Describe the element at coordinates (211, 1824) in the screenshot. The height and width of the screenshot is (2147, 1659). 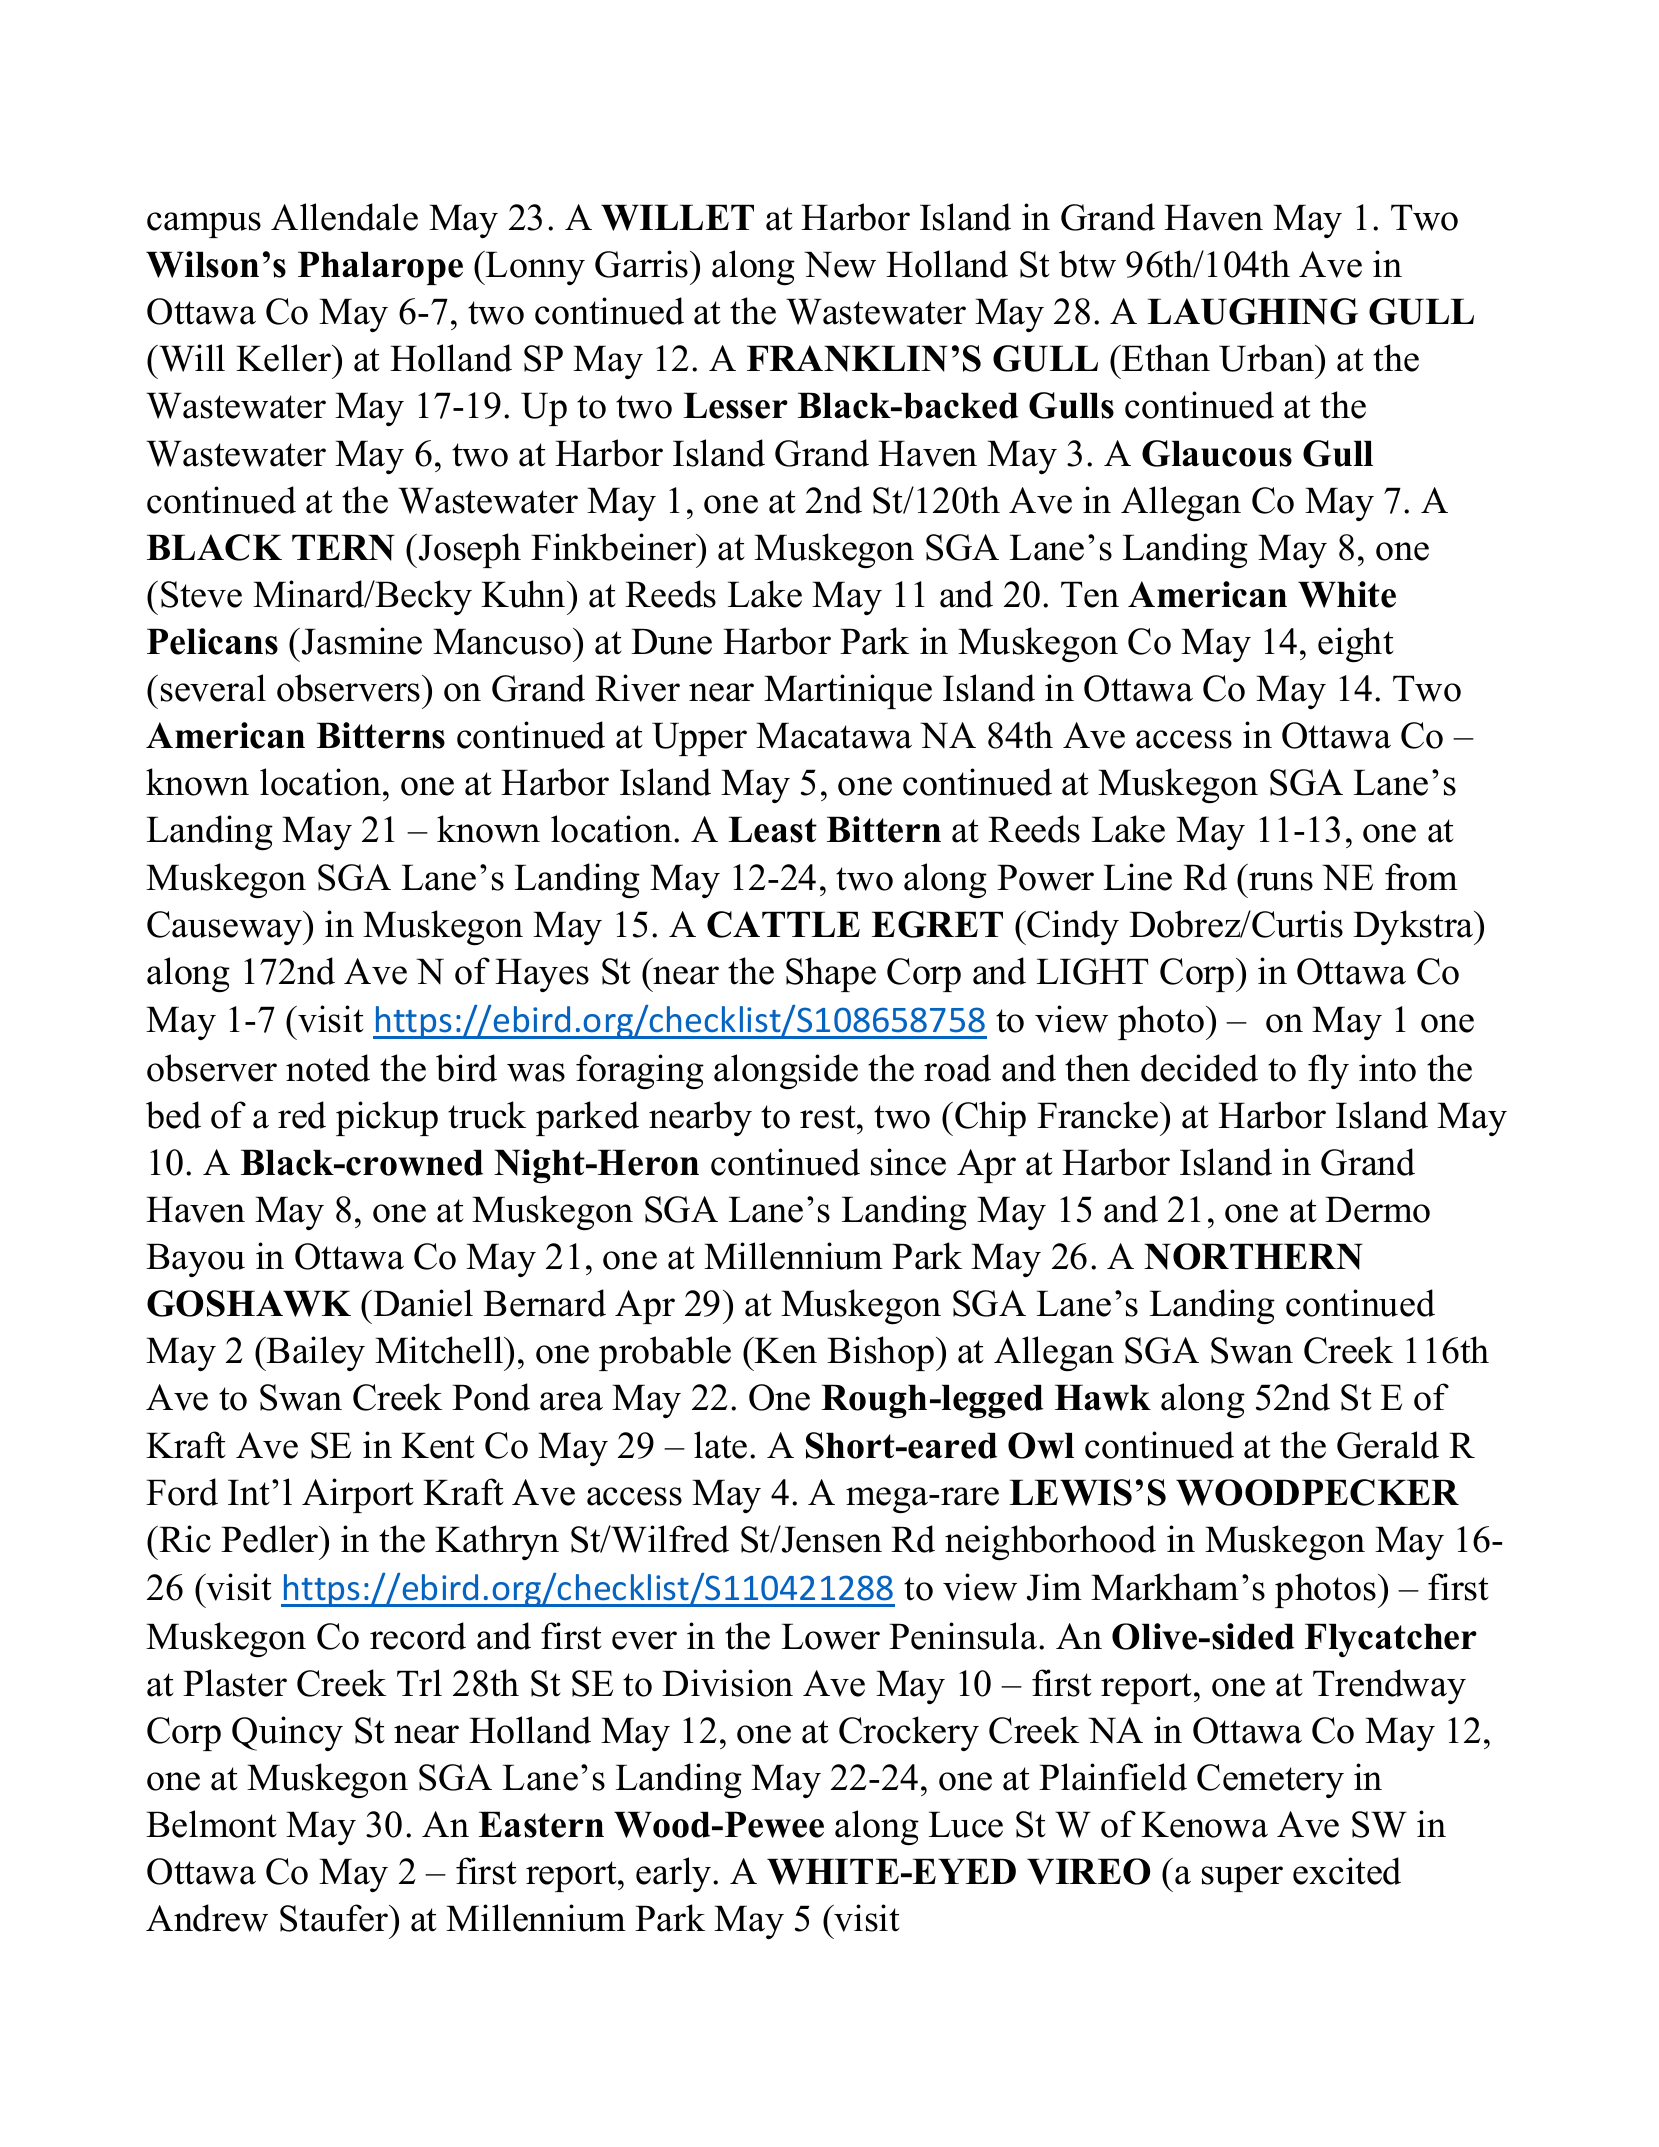
I see `Belmont` at that location.
